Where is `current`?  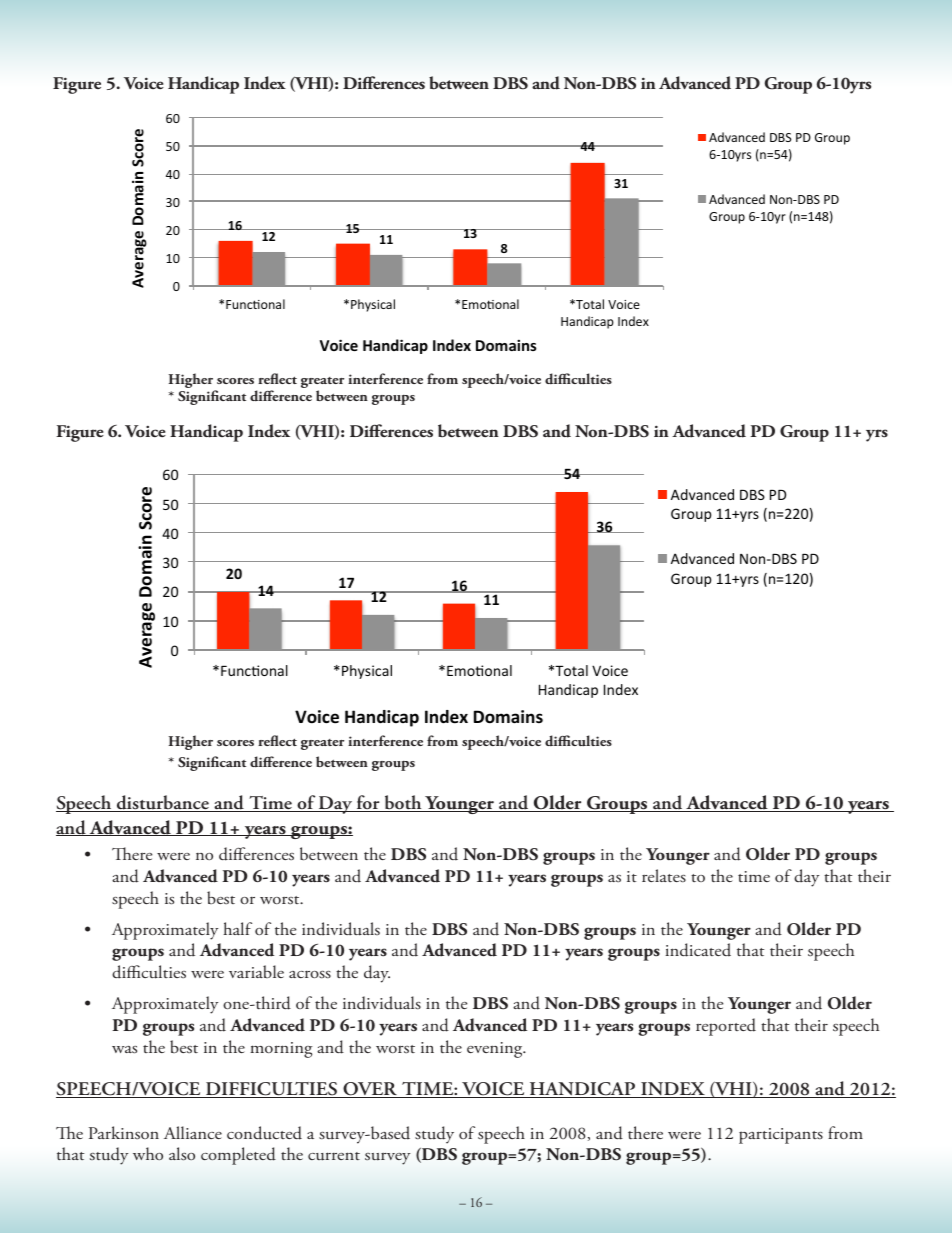
current is located at coordinates (334, 1156).
